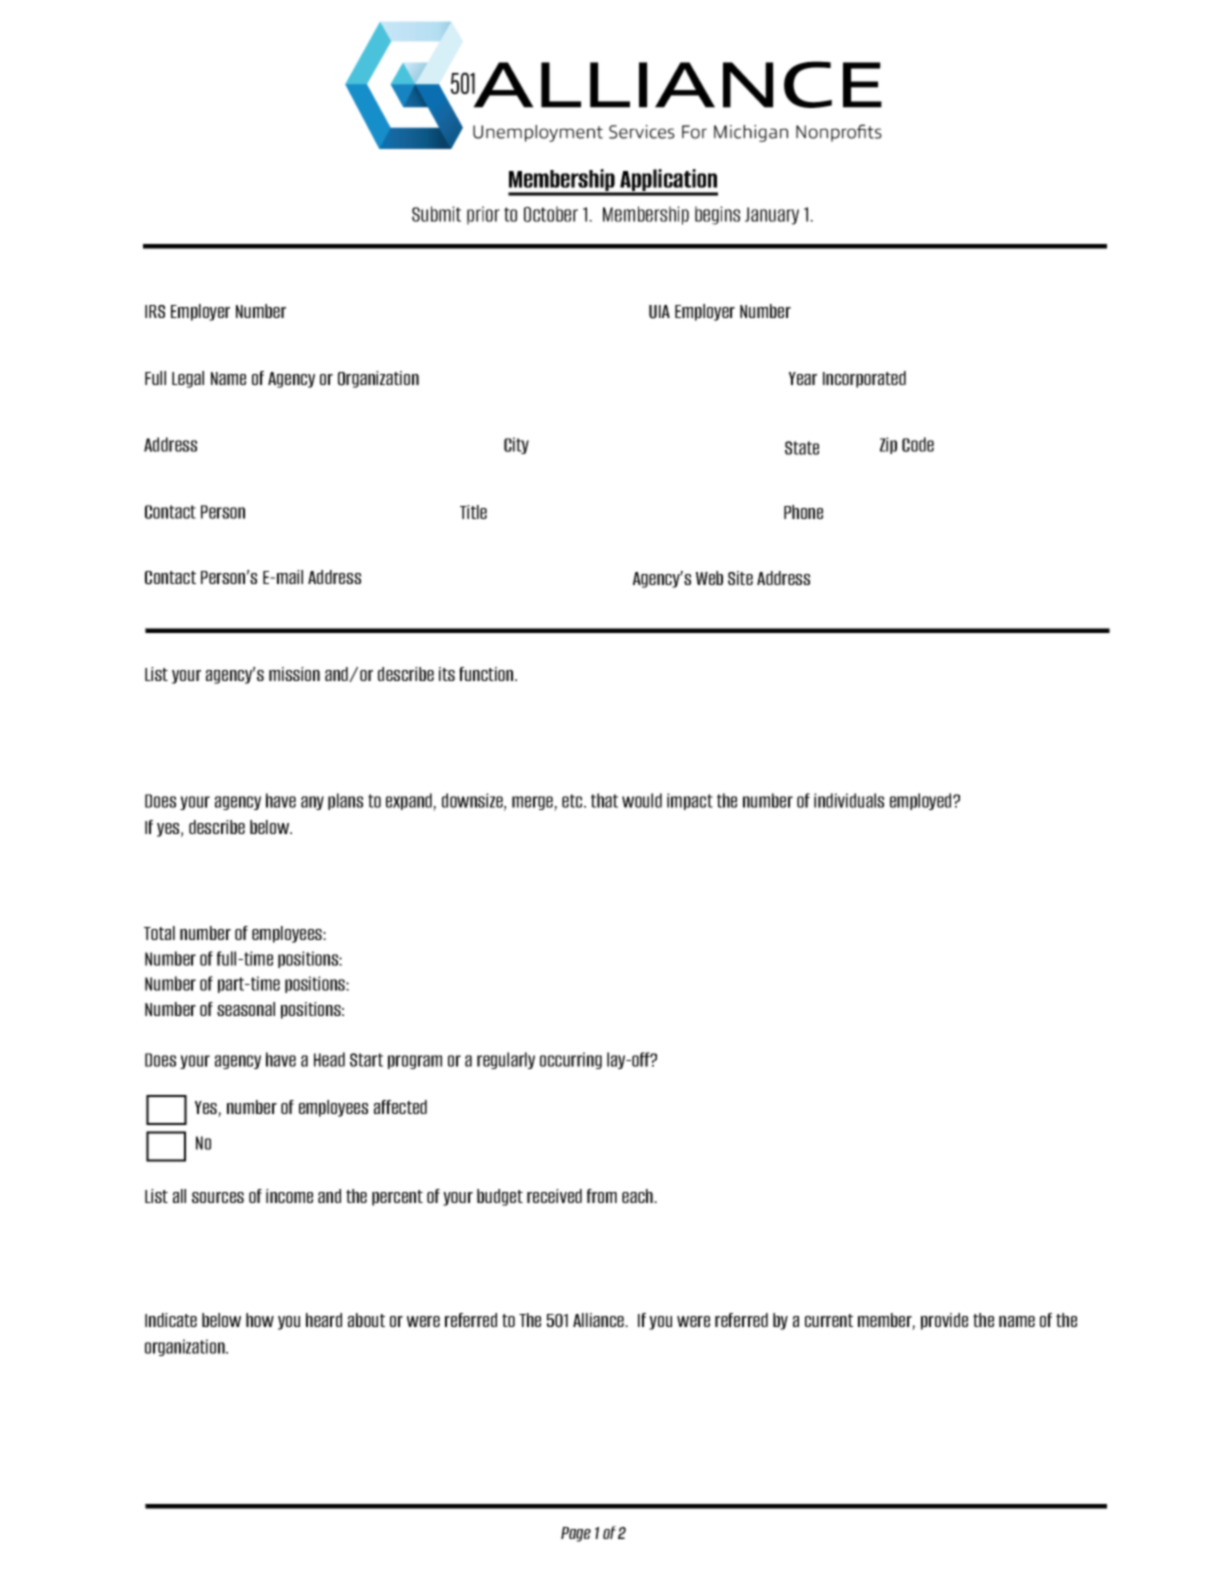 This page has width=1225, height=1585. I want to click on October, so click(551, 214).
